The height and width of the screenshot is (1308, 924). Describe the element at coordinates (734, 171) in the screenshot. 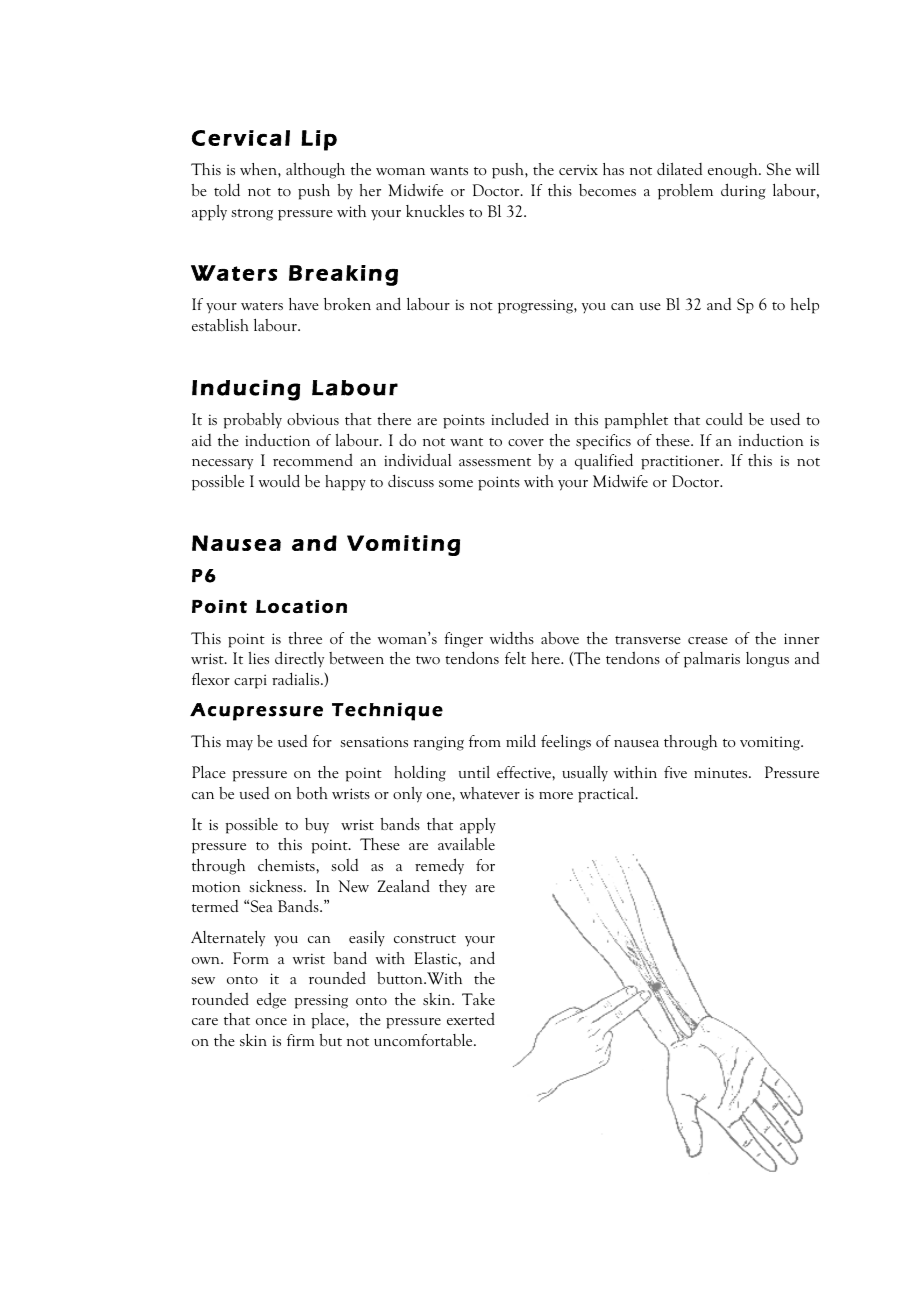

I see `enough` at that location.
